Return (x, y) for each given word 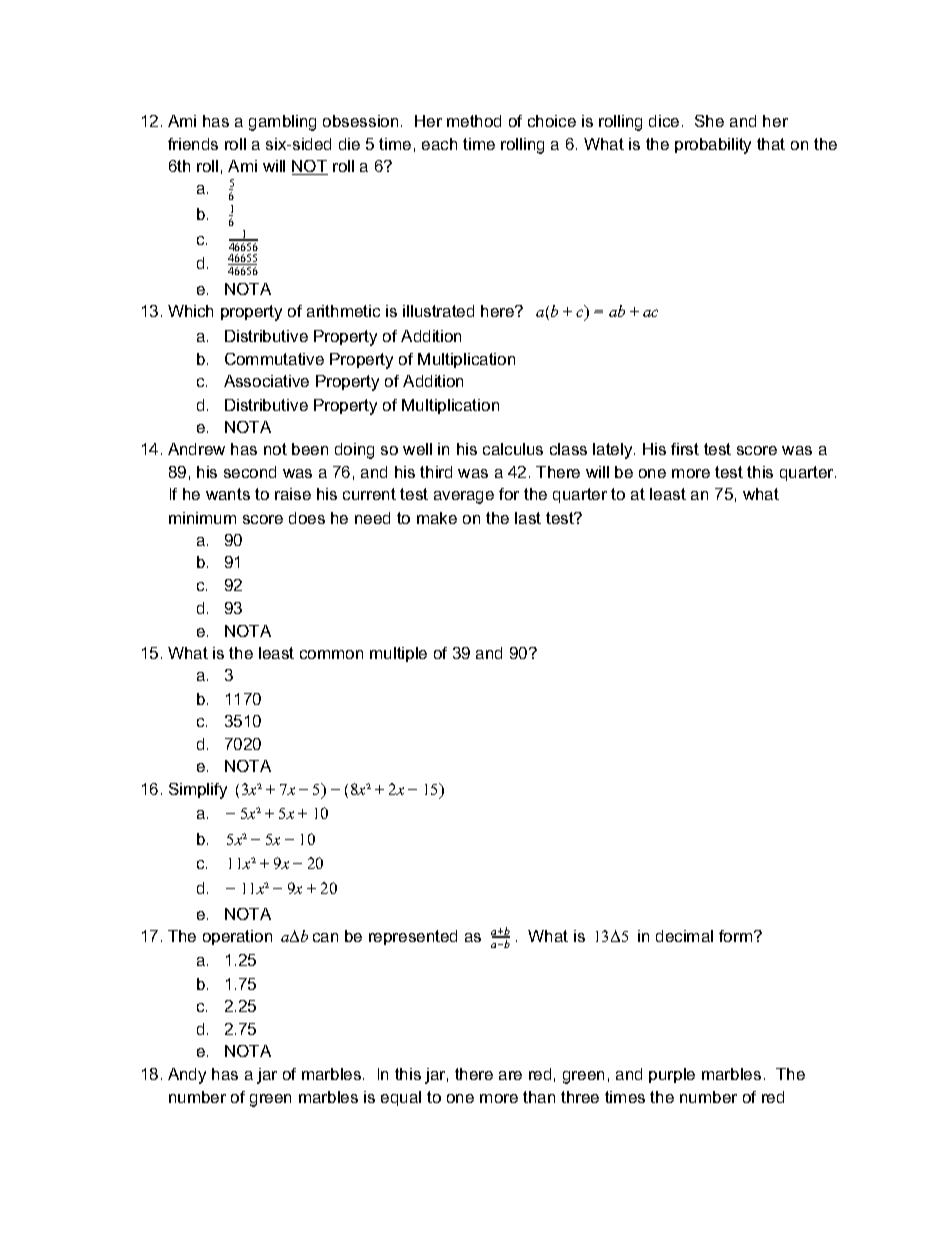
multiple (398, 654)
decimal (684, 936)
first (685, 449)
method (474, 121)
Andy (187, 1076)
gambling (282, 123)
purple (672, 1075)
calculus (513, 449)
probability (713, 146)
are (510, 1075)
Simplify (198, 791)
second (250, 472)
